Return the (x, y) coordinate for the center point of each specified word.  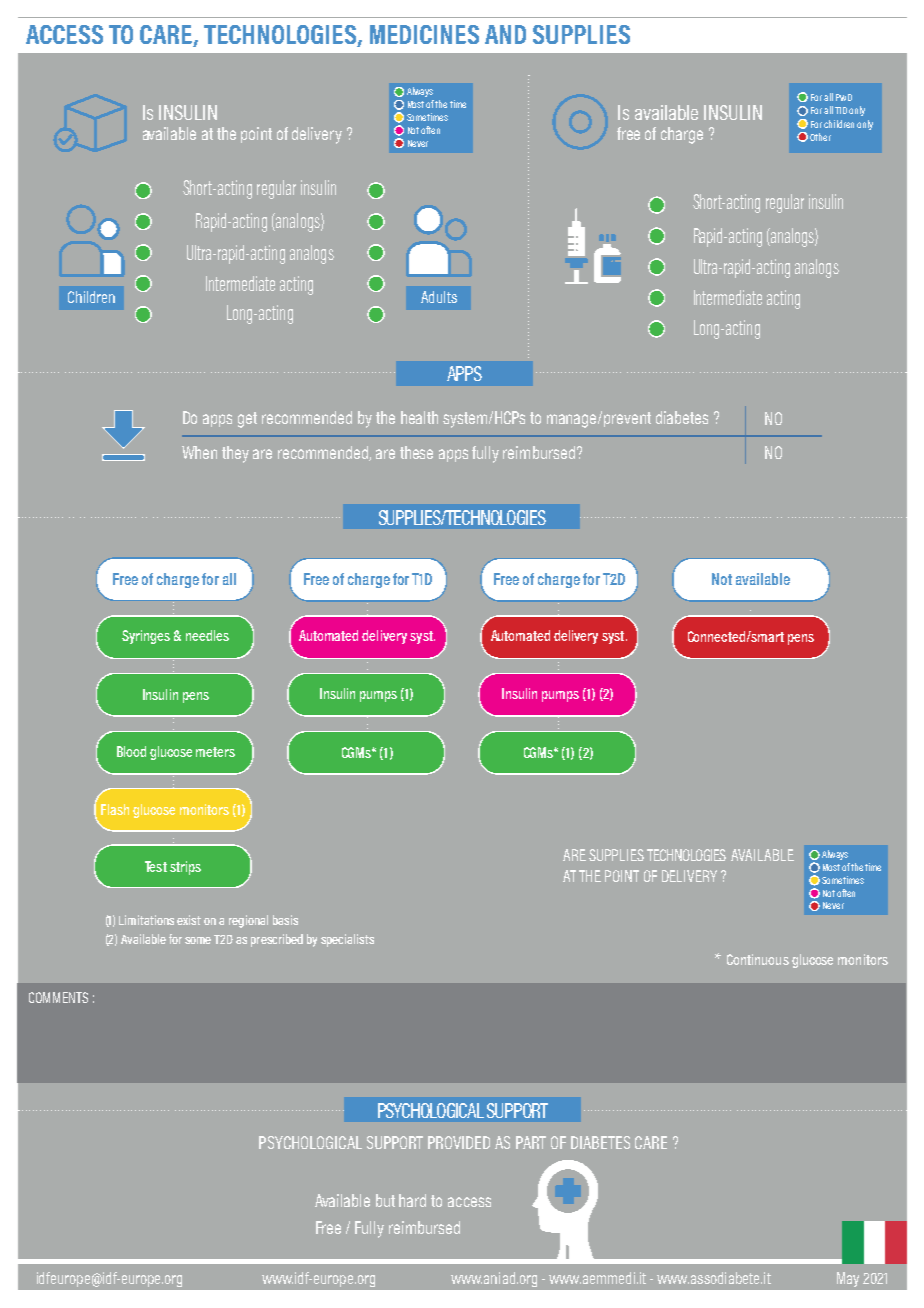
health (419, 417)
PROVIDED (459, 1142)
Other (820, 137)
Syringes (146, 637)
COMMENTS (58, 997)
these (416, 452)
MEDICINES (424, 34)
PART (531, 1142)
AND (505, 34)
